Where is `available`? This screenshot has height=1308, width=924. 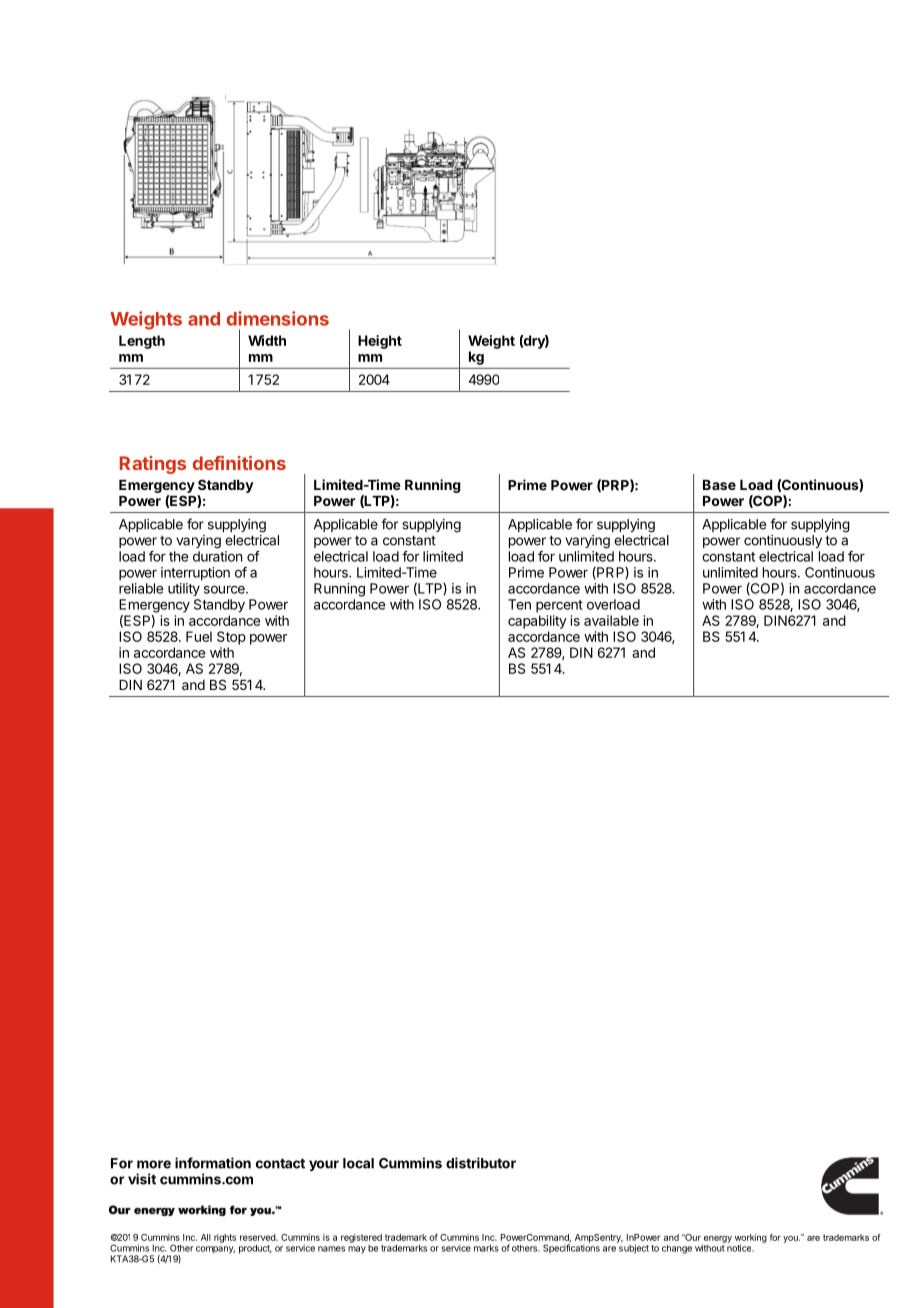 available is located at coordinates (611, 620).
